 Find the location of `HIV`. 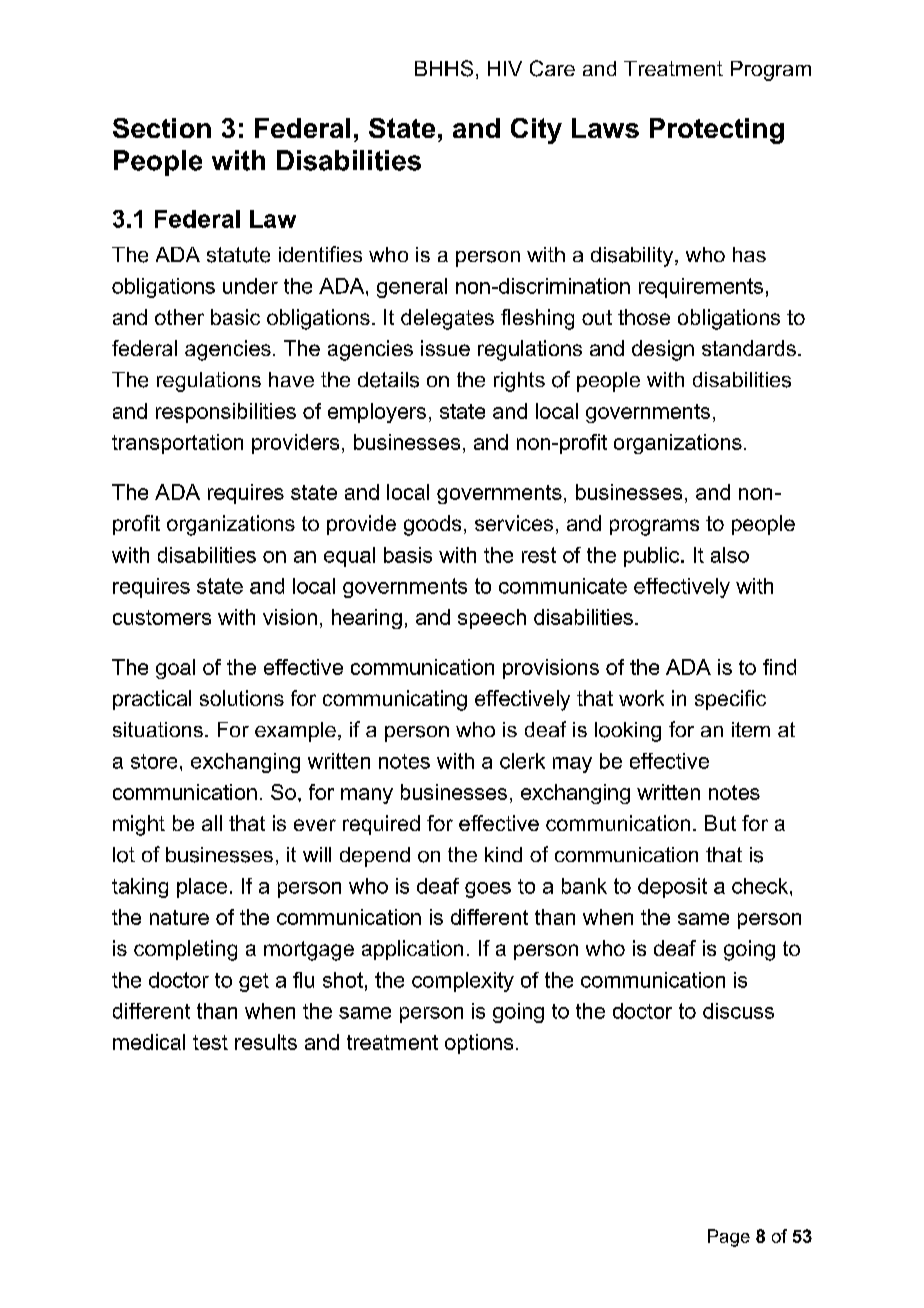

HIV is located at coordinates (505, 68).
